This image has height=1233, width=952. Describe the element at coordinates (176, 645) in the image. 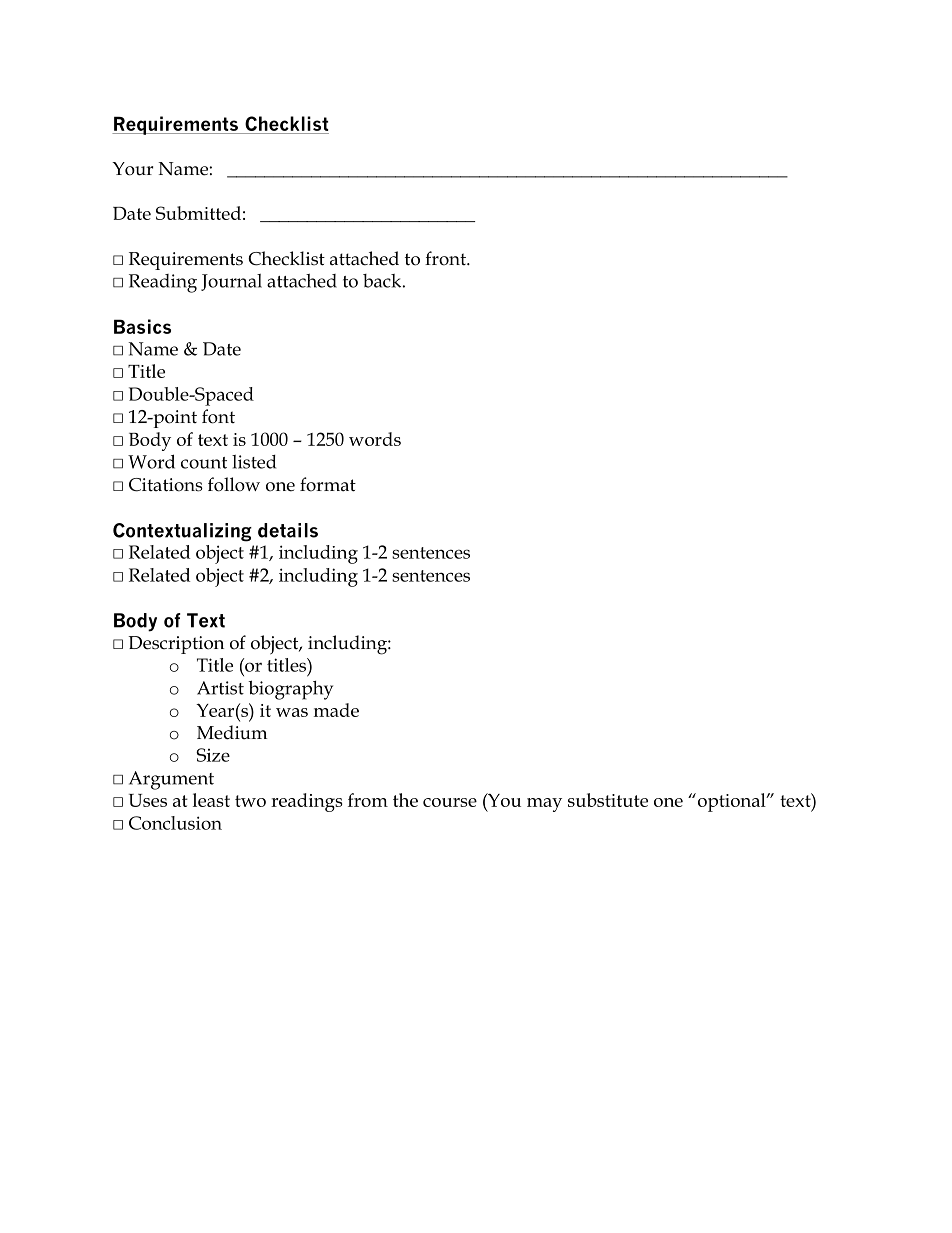

I see `Description` at that location.
